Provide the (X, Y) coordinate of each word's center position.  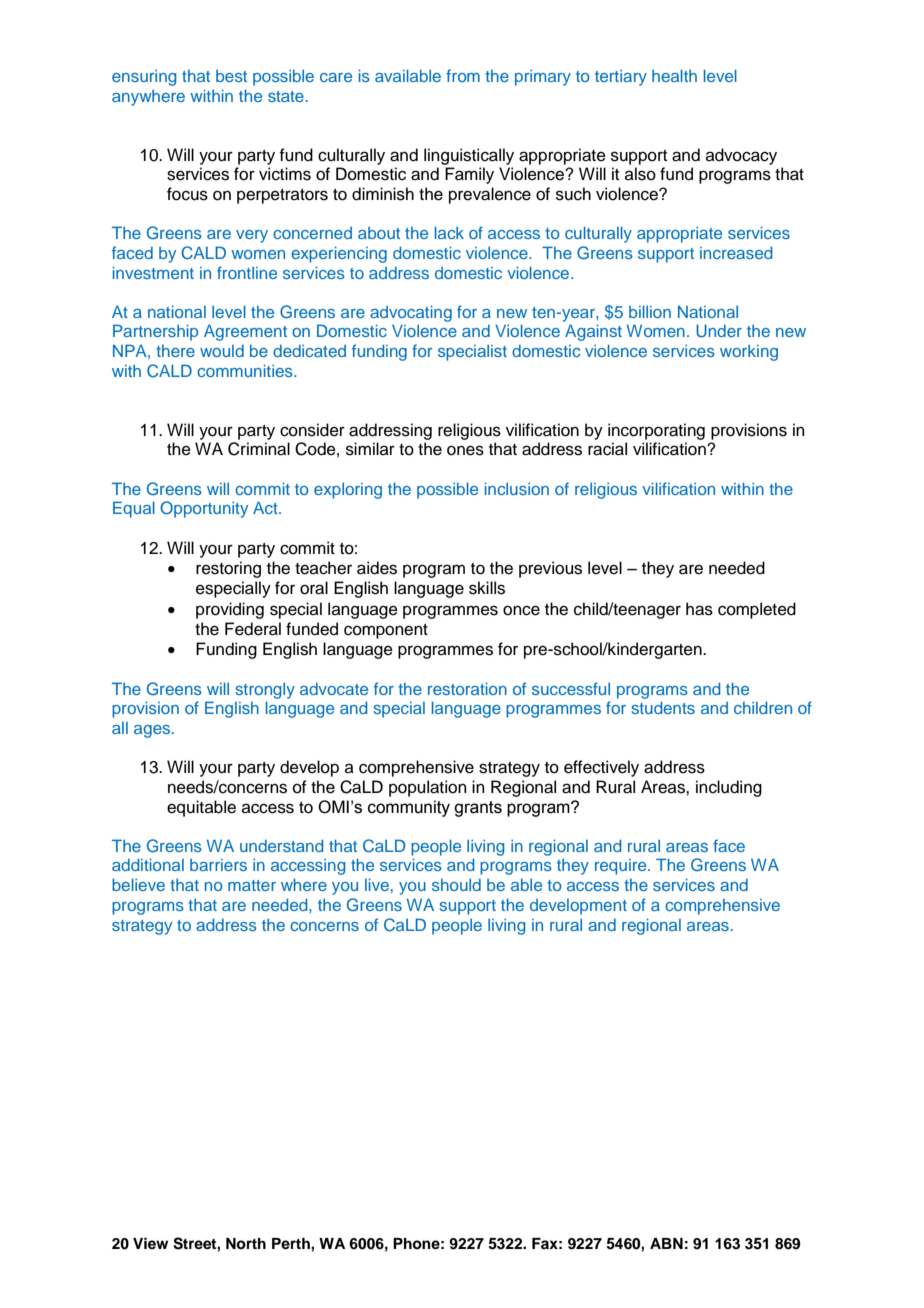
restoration (467, 688)
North (246, 1243)
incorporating (656, 431)
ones (465, 450)
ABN (666, 1243)
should (456, 885)
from (463, 75)
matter (252, 885)
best (231, 76)
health (674, 75)
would (222, 351)
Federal (253, 629)
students (663, 707)
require (622, 867)
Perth (292, 1243)
